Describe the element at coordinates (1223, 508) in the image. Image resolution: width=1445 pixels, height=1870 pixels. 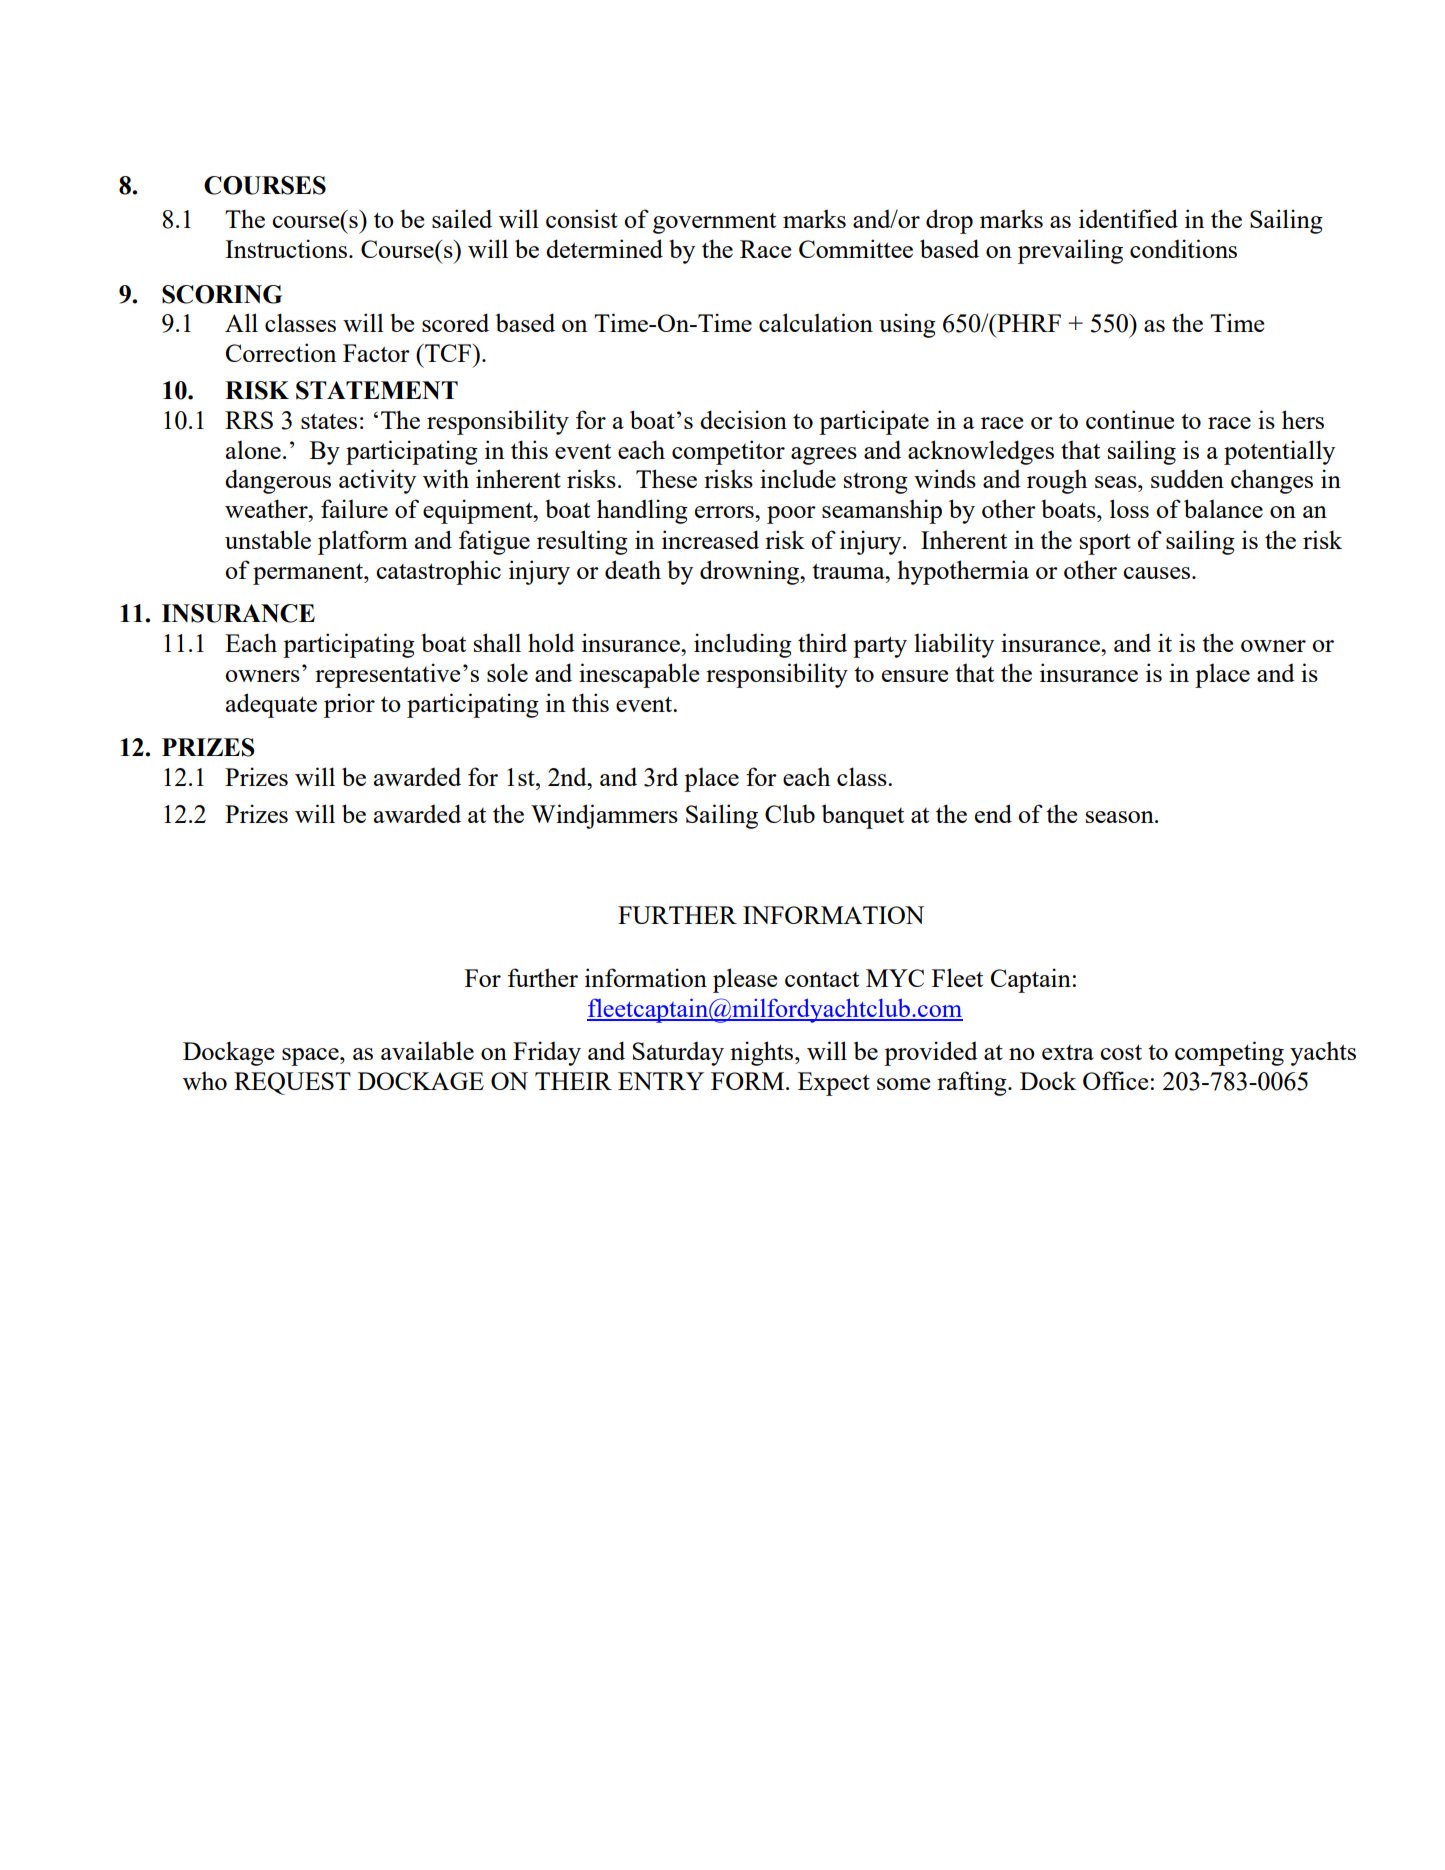
I see `balance` at that location.
